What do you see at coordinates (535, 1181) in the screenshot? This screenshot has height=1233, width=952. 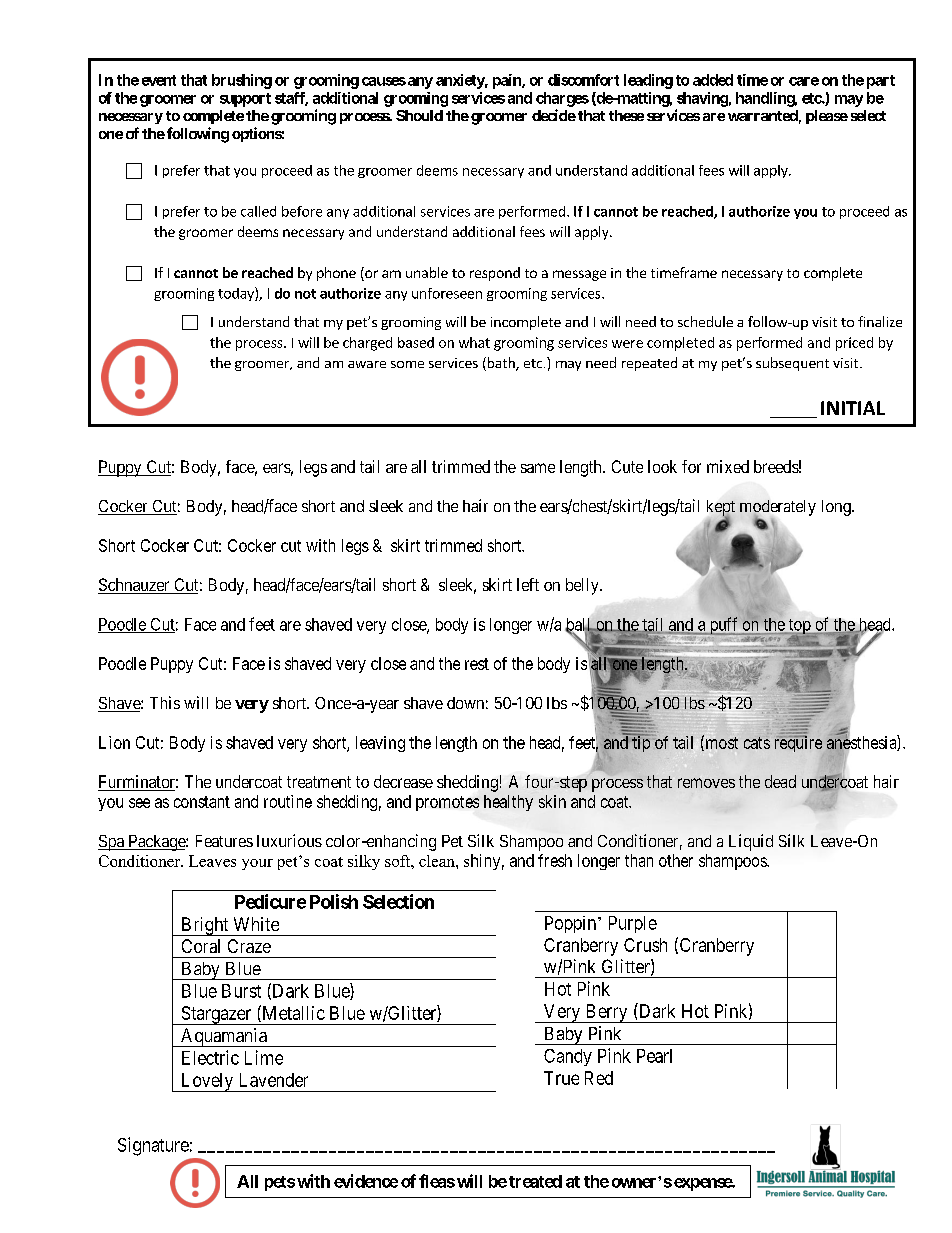 I see `treated` at bounding box center [535, 1181].
